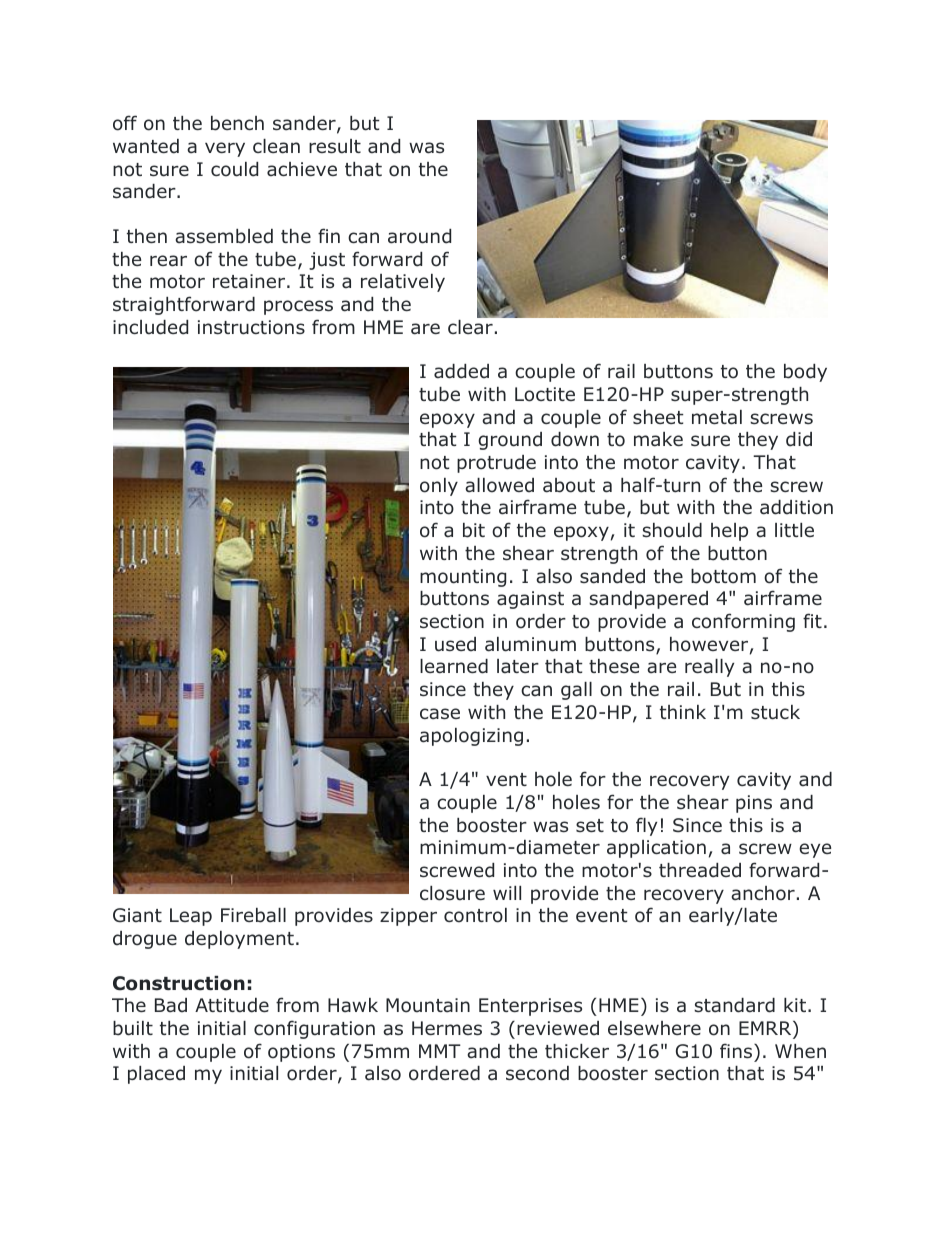  I want to click on around, so click(419, 236).
